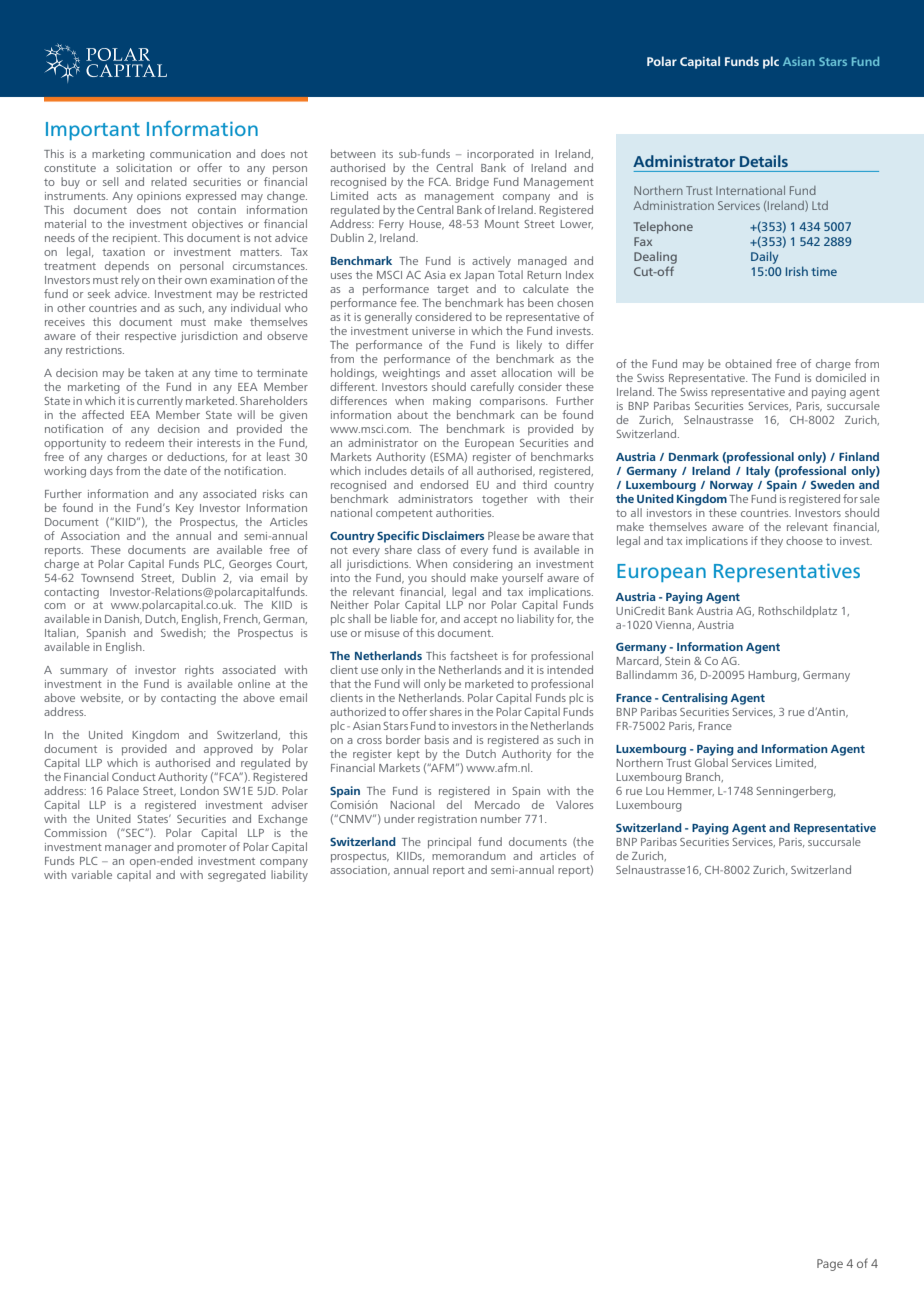 The height and width of the document is (1308, 924). I want to click on memorandum, so click(469, 854).
